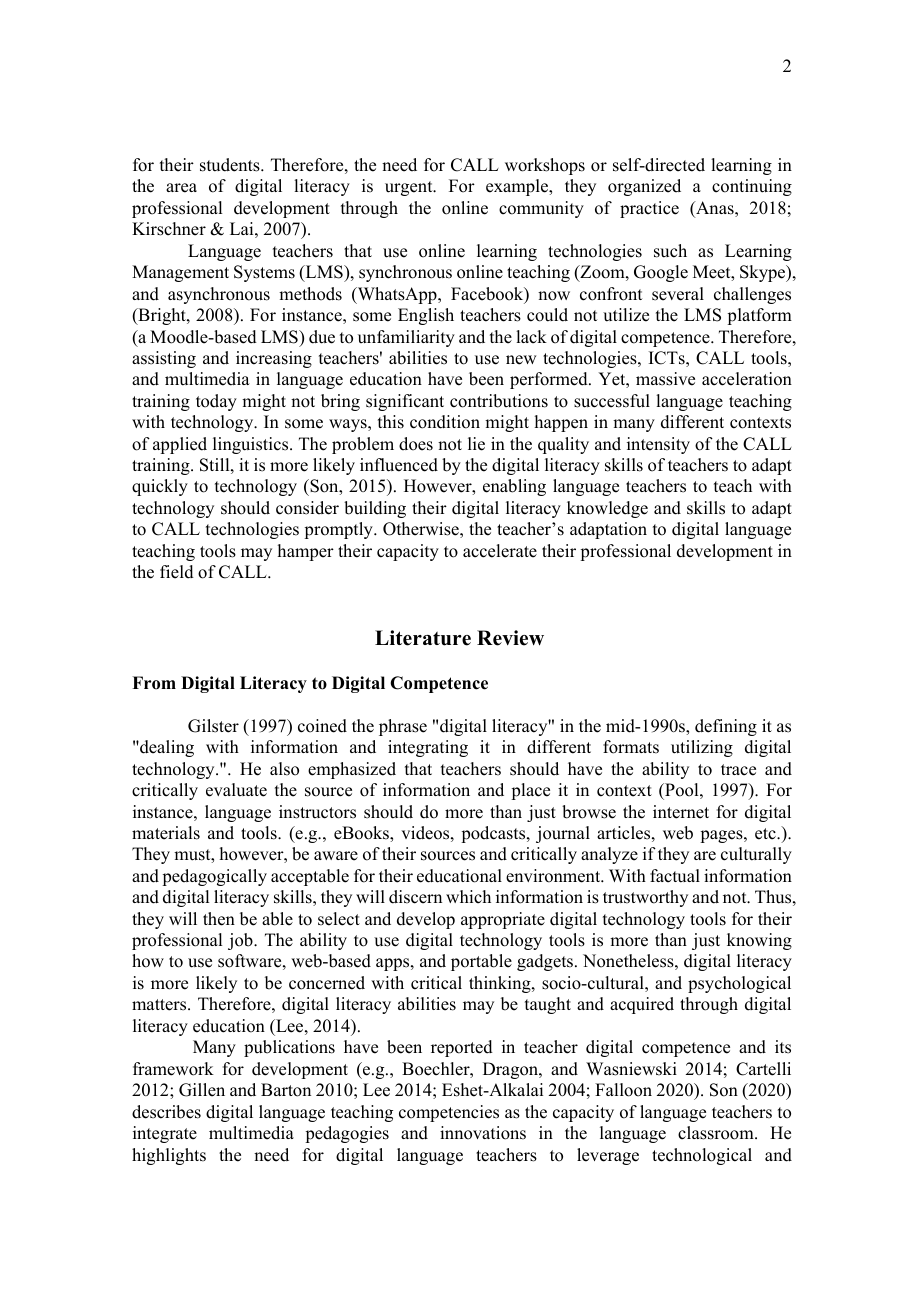 This screenshot has height=1308, width=924. I want to click on intensity, so click(658, 445).
